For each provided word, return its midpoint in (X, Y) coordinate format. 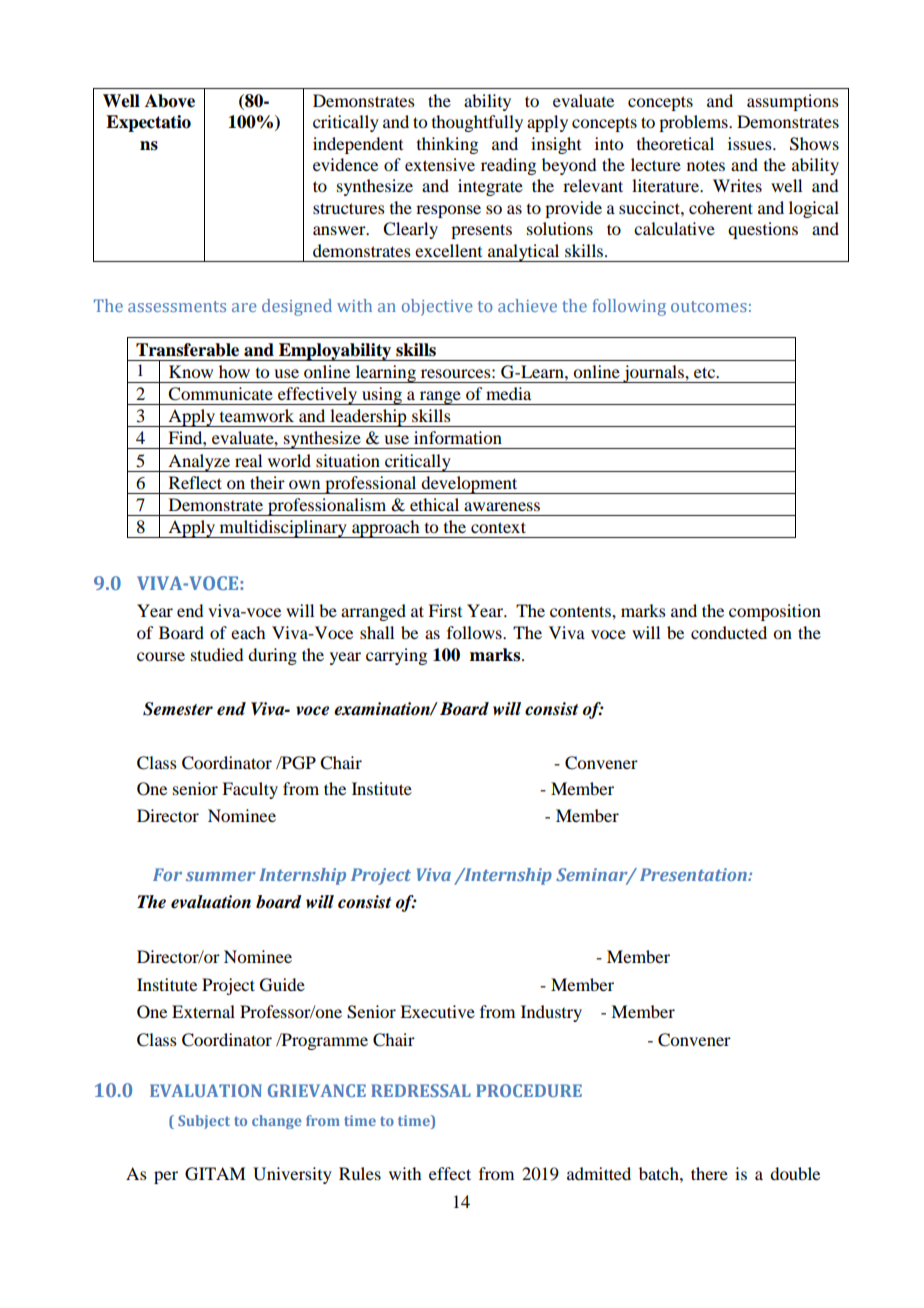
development (469, 485)
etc (706, 372)
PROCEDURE (529, 1090)
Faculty (250, 790)
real (248, 460)
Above (170, 101)
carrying (396, 656)
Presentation (694, 874)
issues (751, 143)
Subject (204, 1122)
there (709, 1173)
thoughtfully (477, 123)
